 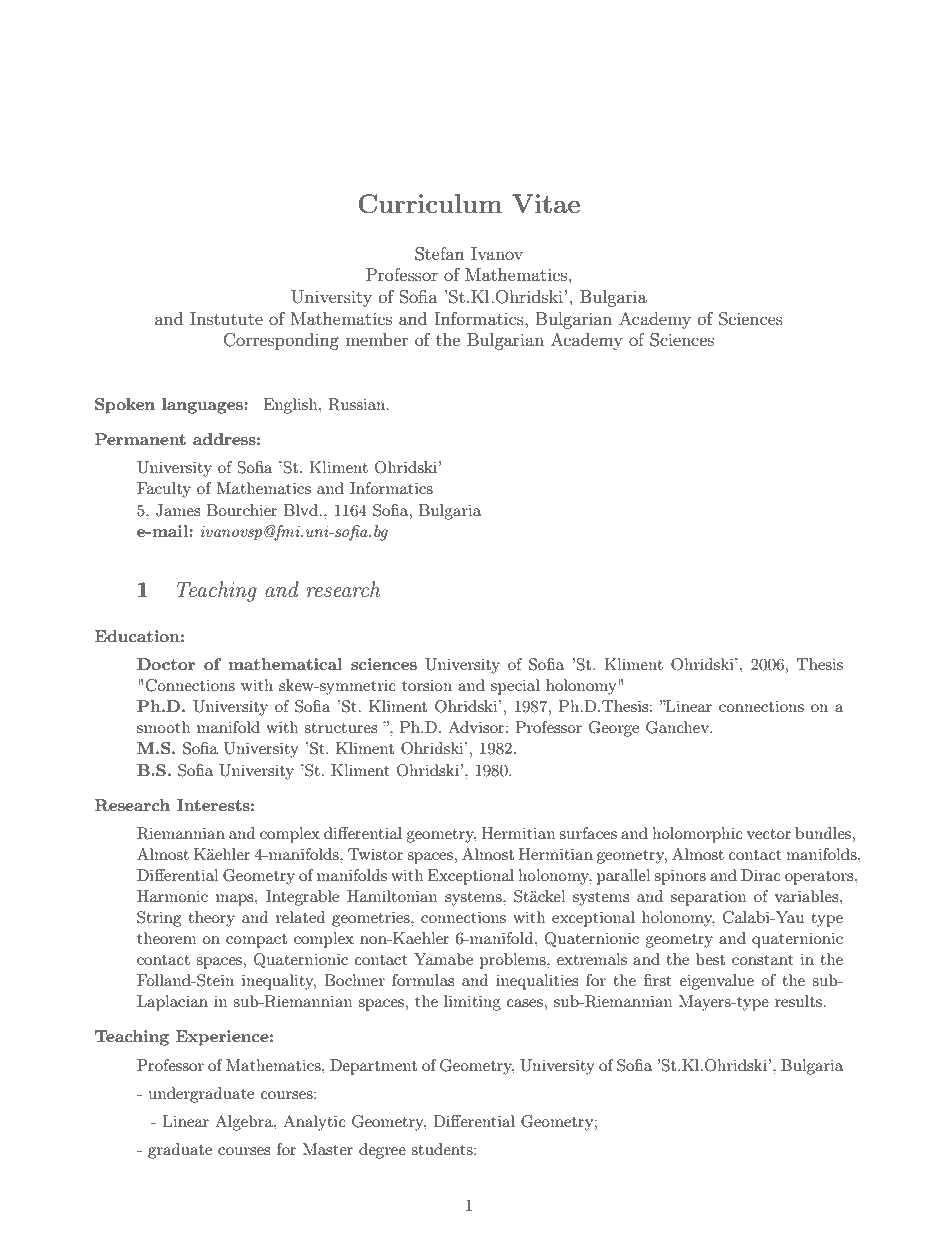 I want to click on Analytic, so click(x=314, y=1123).
